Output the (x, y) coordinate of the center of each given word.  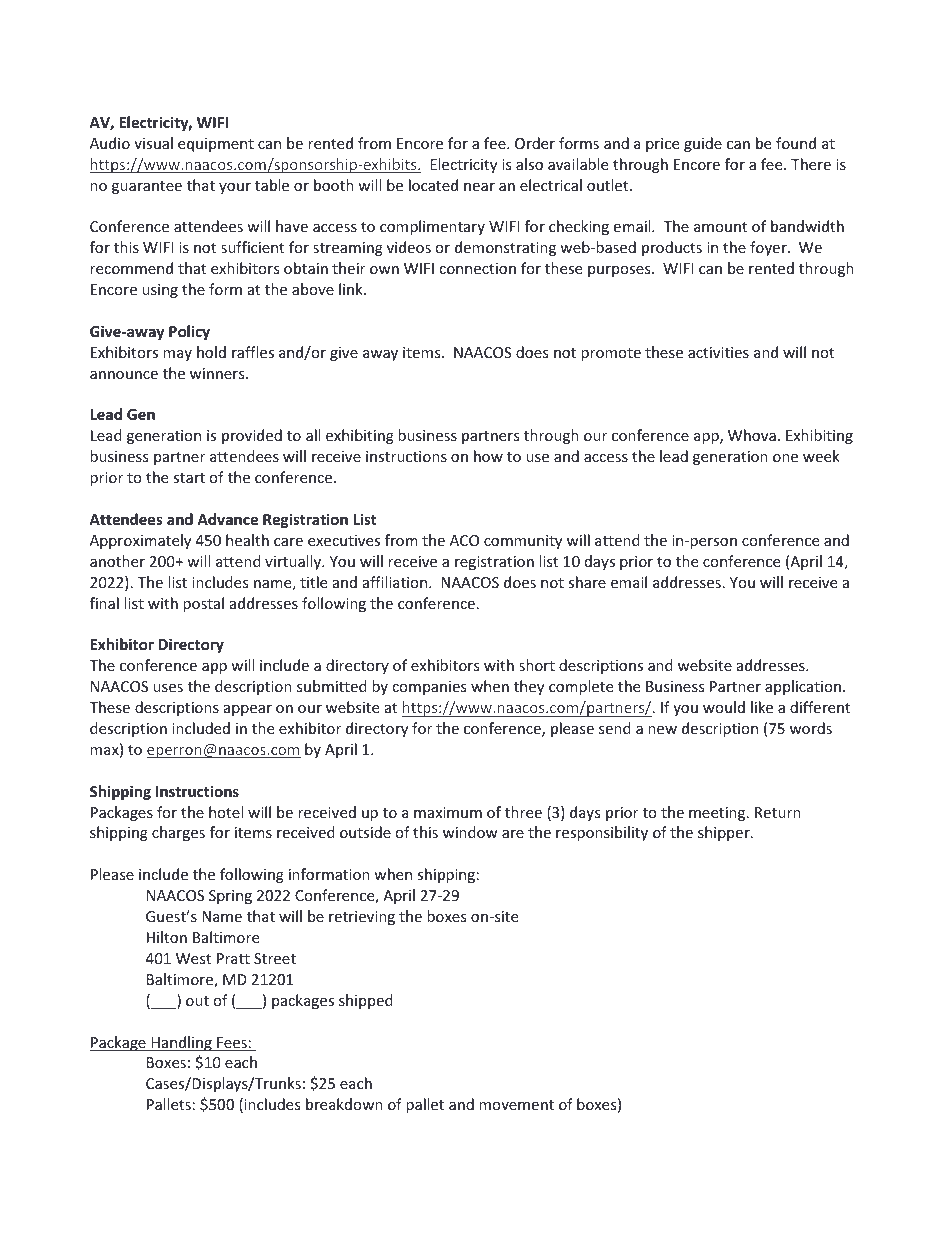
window (470, 832)
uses (168, 688)
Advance (227, 519)
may (177, 355)
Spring (230, 897)
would (724, 707)
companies (429, 688)
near (479, 187)
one (785, 458)
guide (703, 144)
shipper (725, 833)
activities (718, 352)
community (523, 542)
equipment (216, 145)
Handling (181, 1043)
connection (477, 268)
